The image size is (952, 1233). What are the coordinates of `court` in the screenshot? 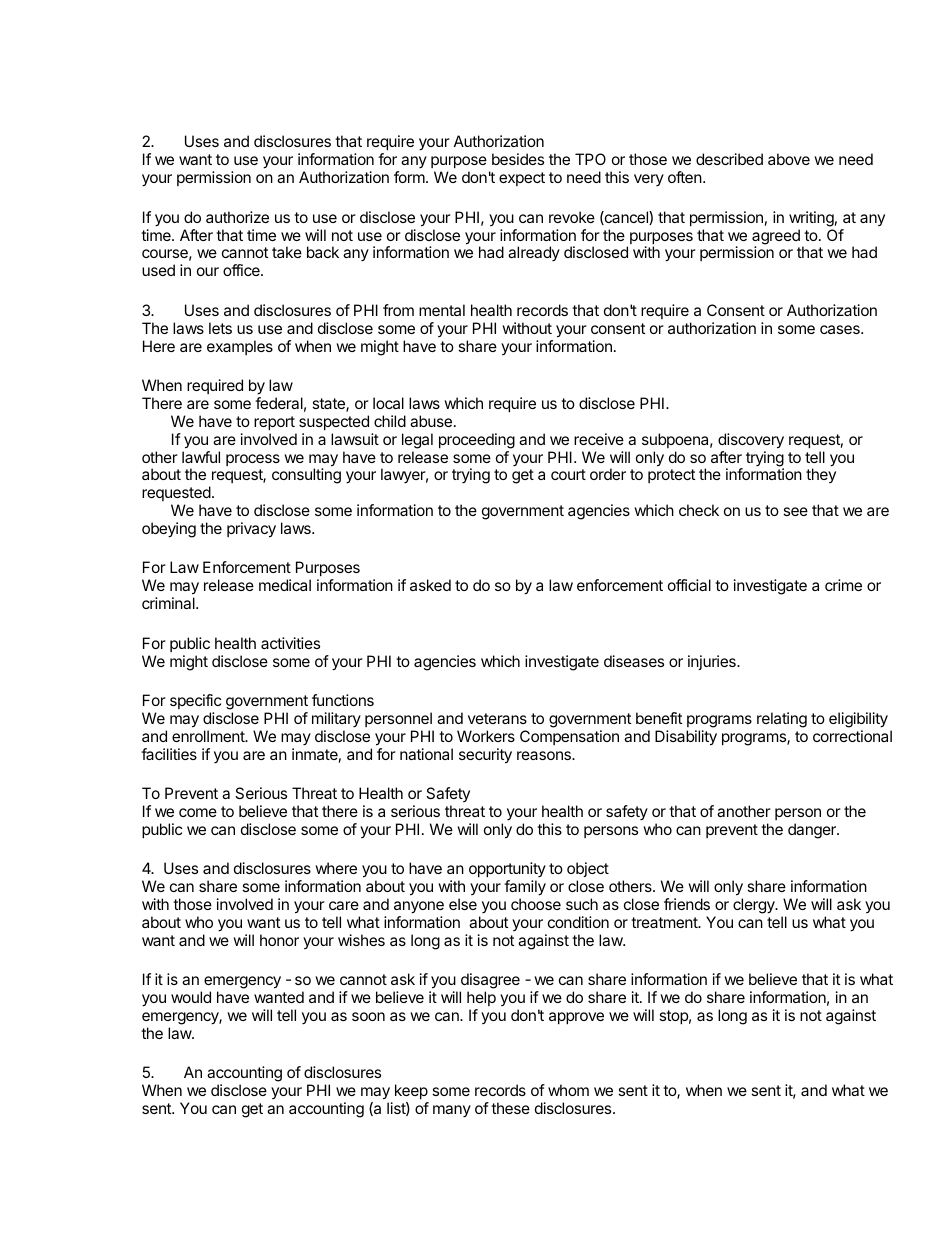 It's located at (568, 474).
